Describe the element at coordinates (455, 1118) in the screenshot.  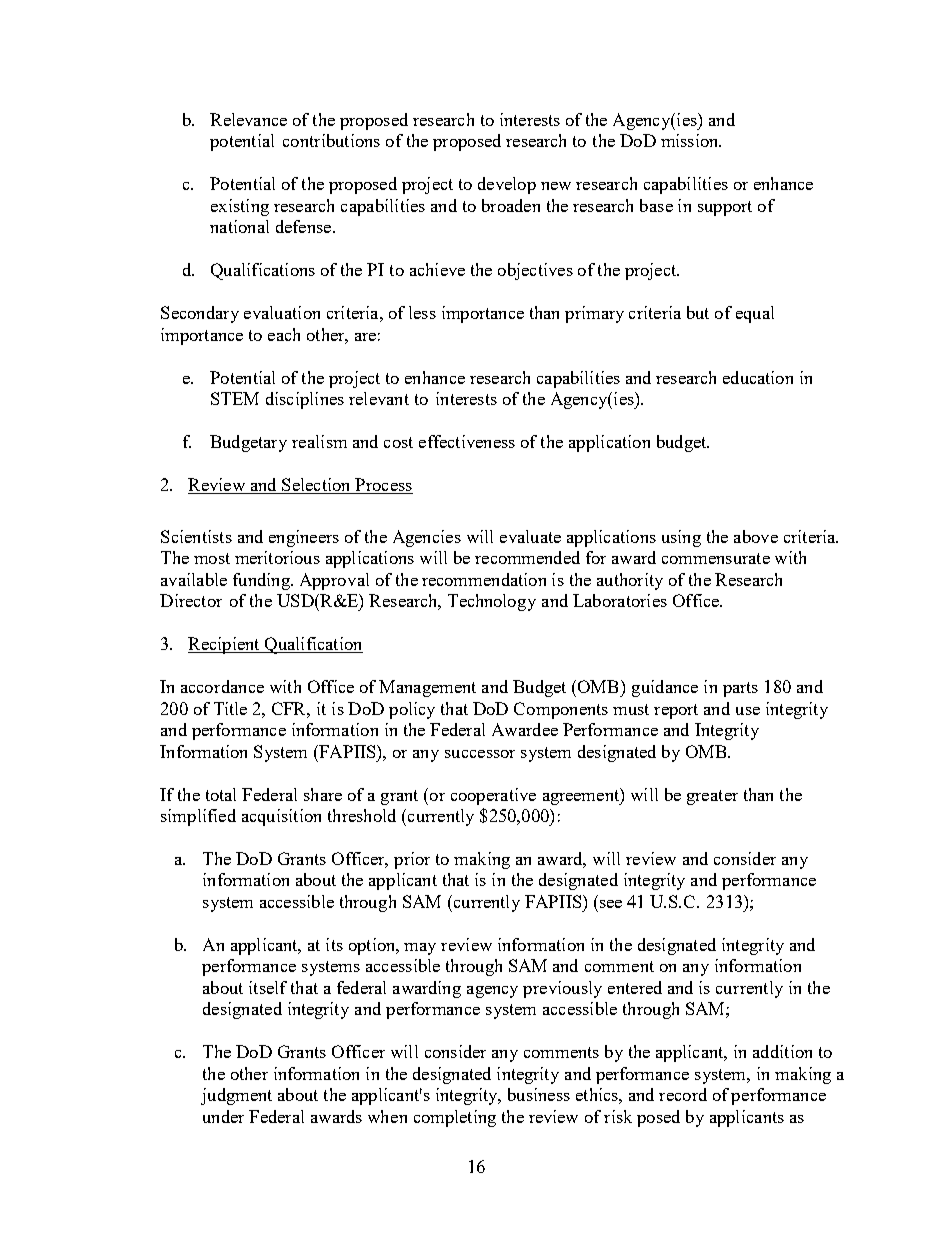
I see `completing` at that location.
